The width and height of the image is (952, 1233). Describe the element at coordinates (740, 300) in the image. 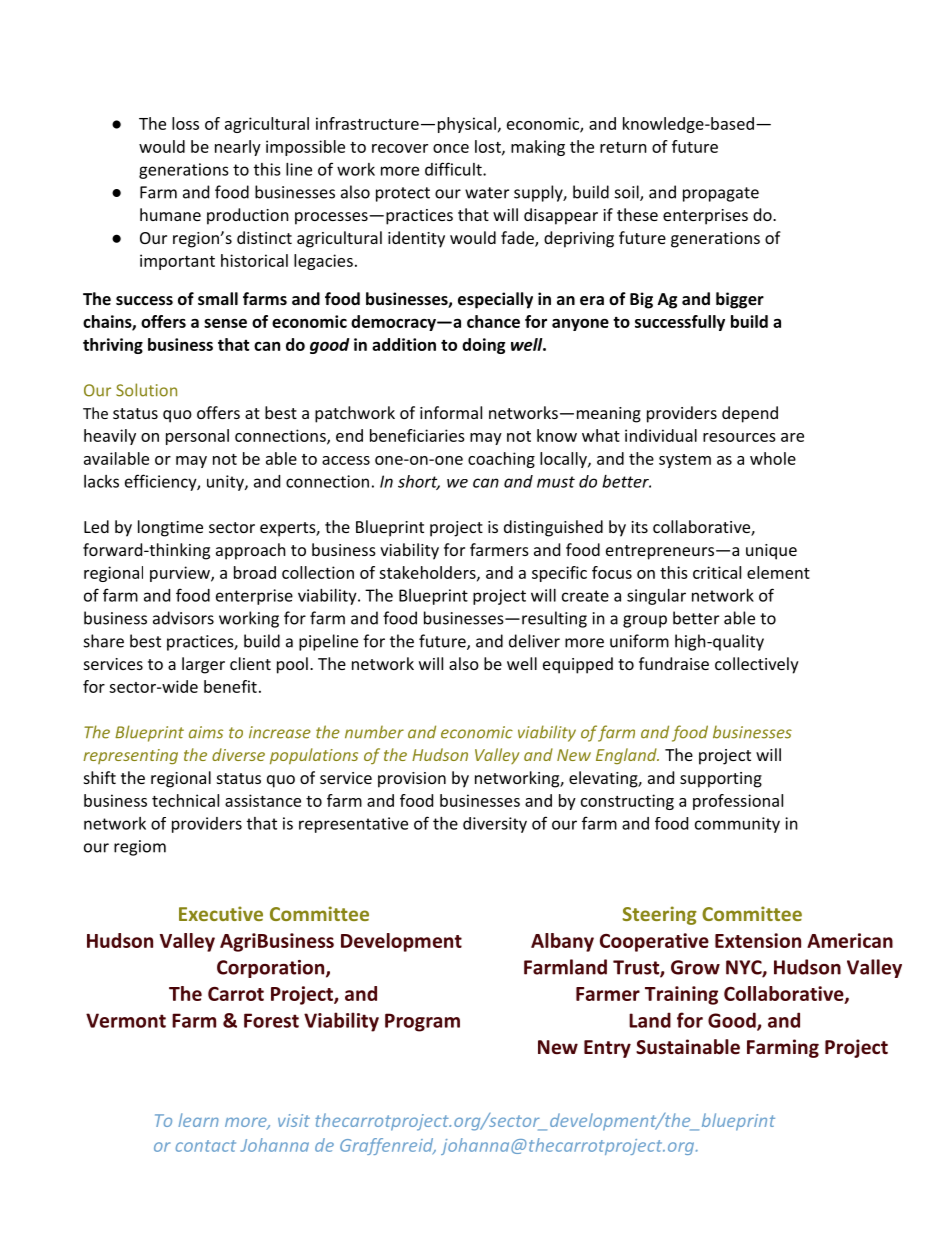

I see `bigger` at that location.
